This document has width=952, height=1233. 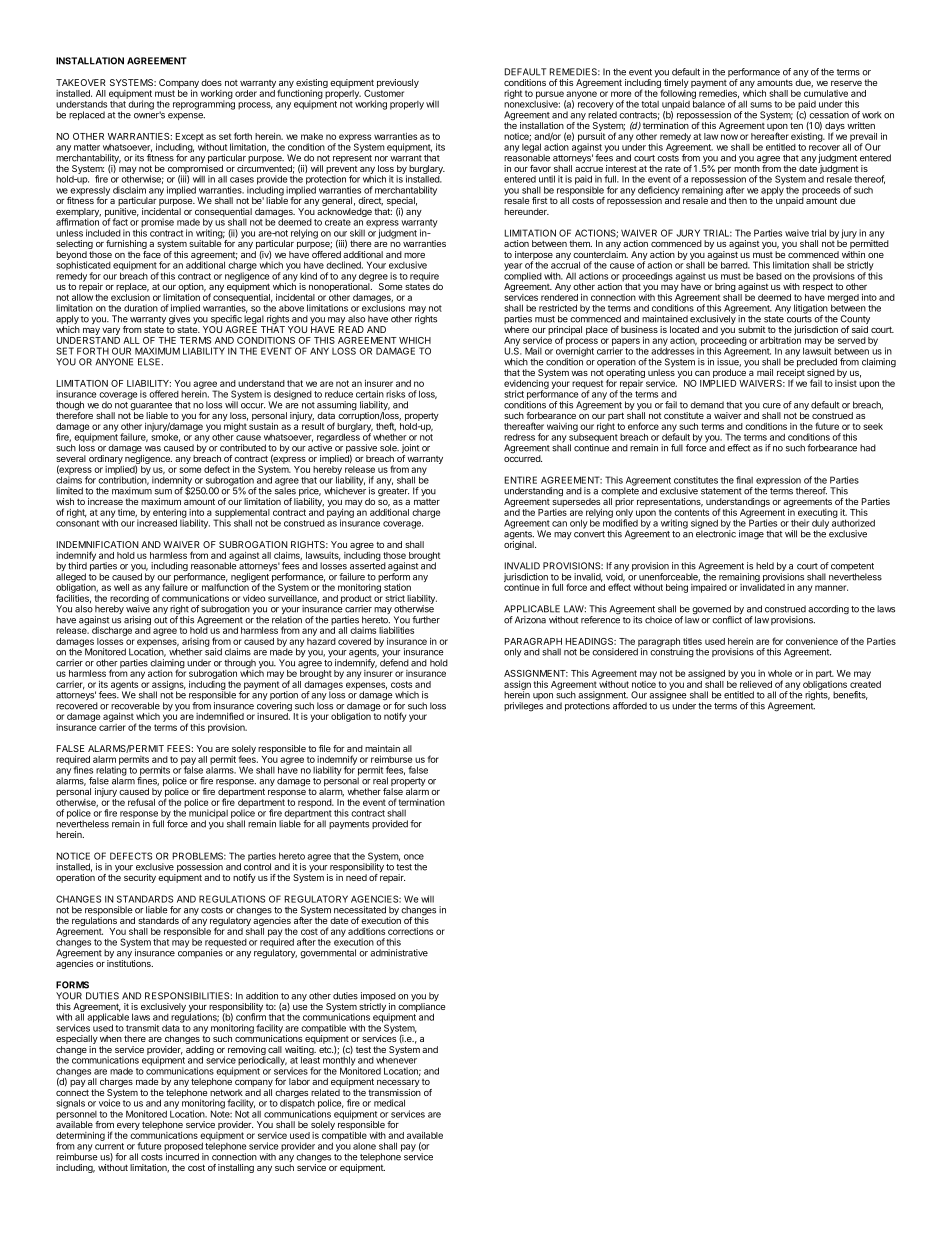 I want to click on real, so click(x=380, y=781).
